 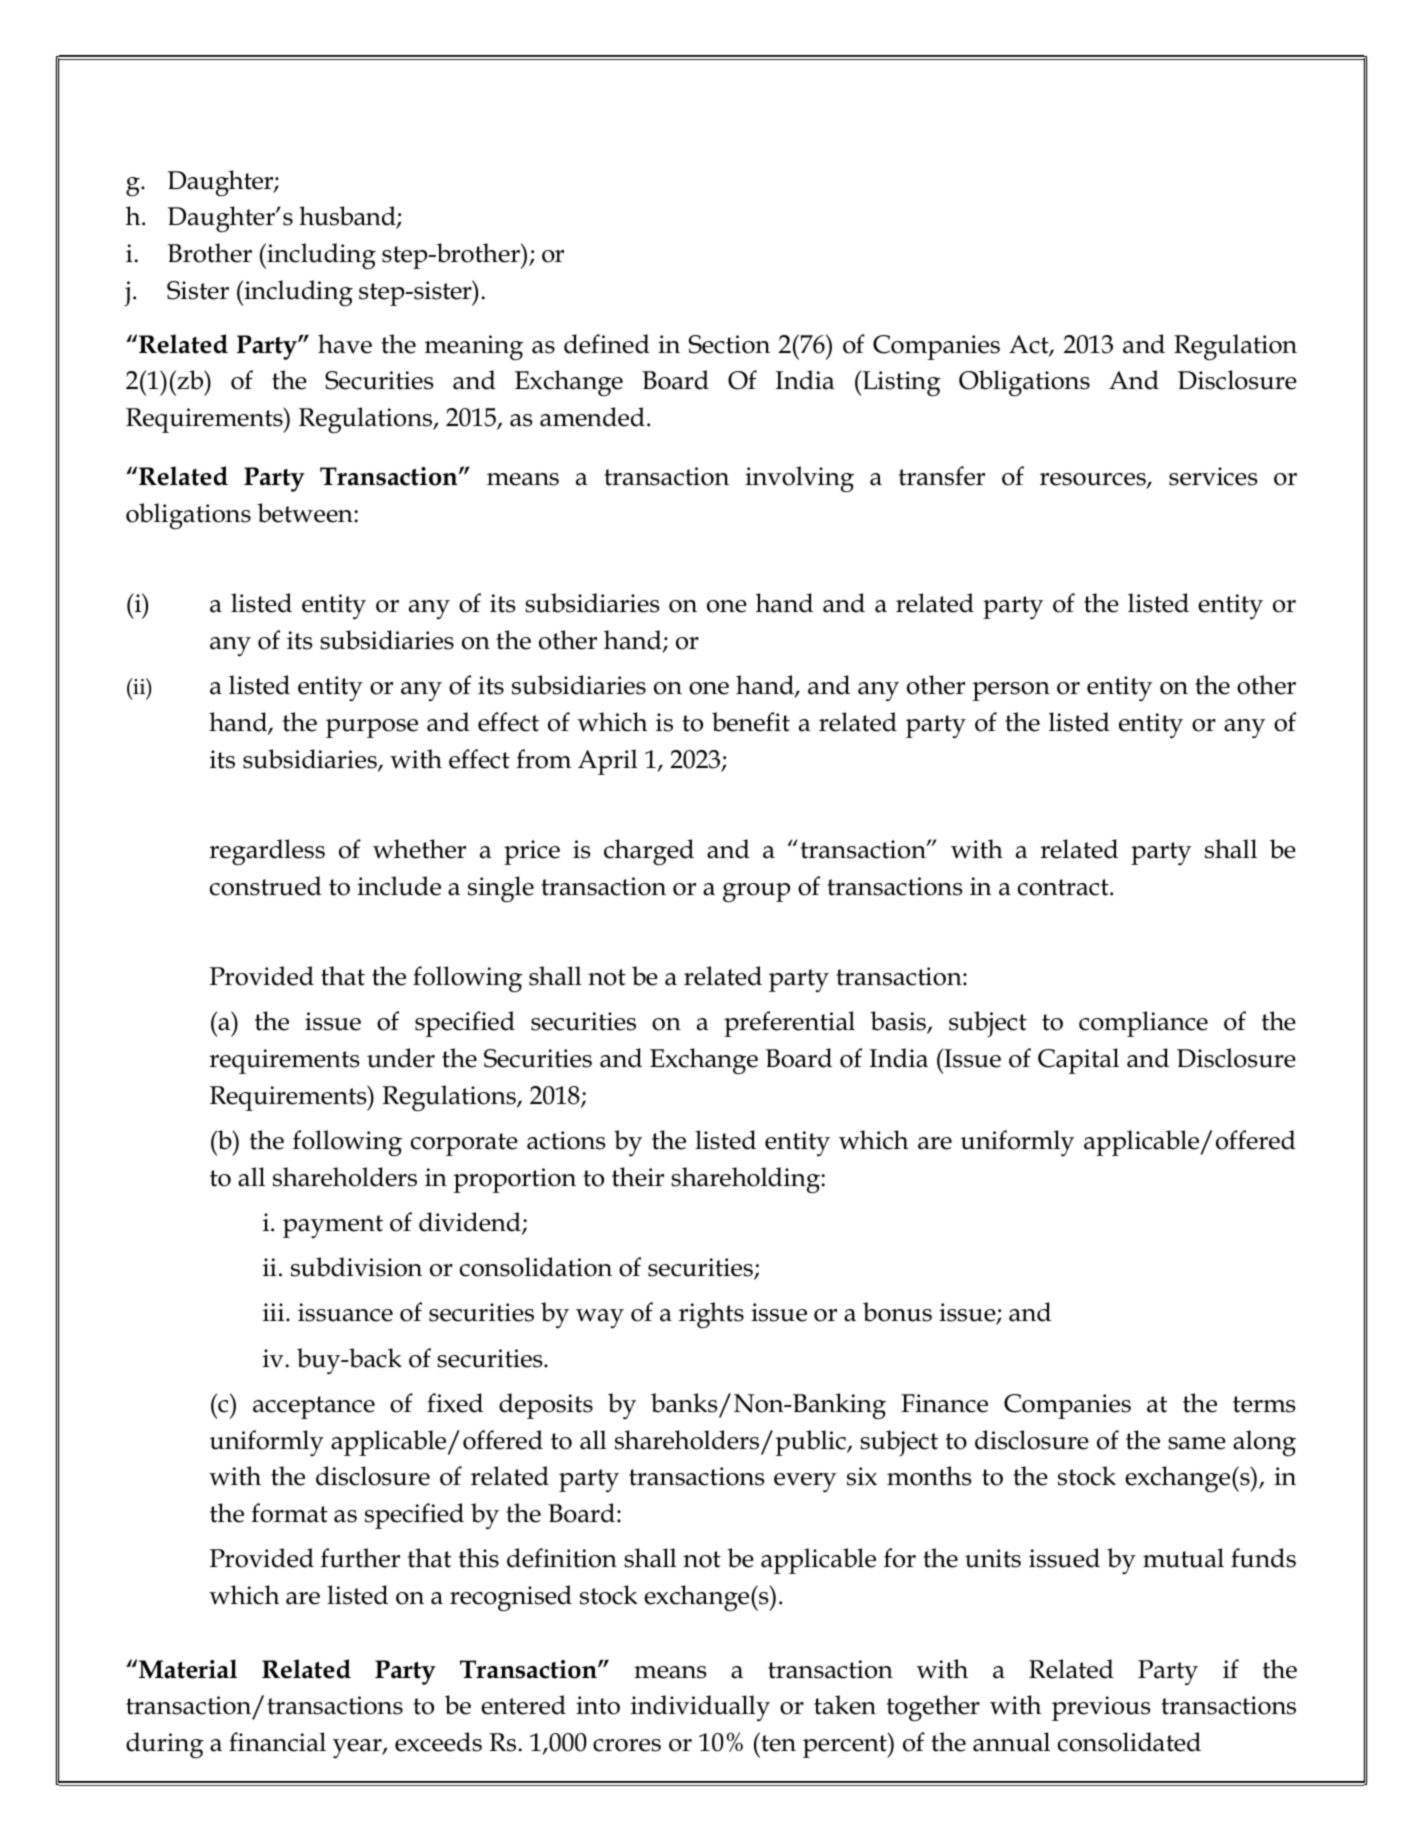 I want to click on rights, so click(x=711, y=1315).
